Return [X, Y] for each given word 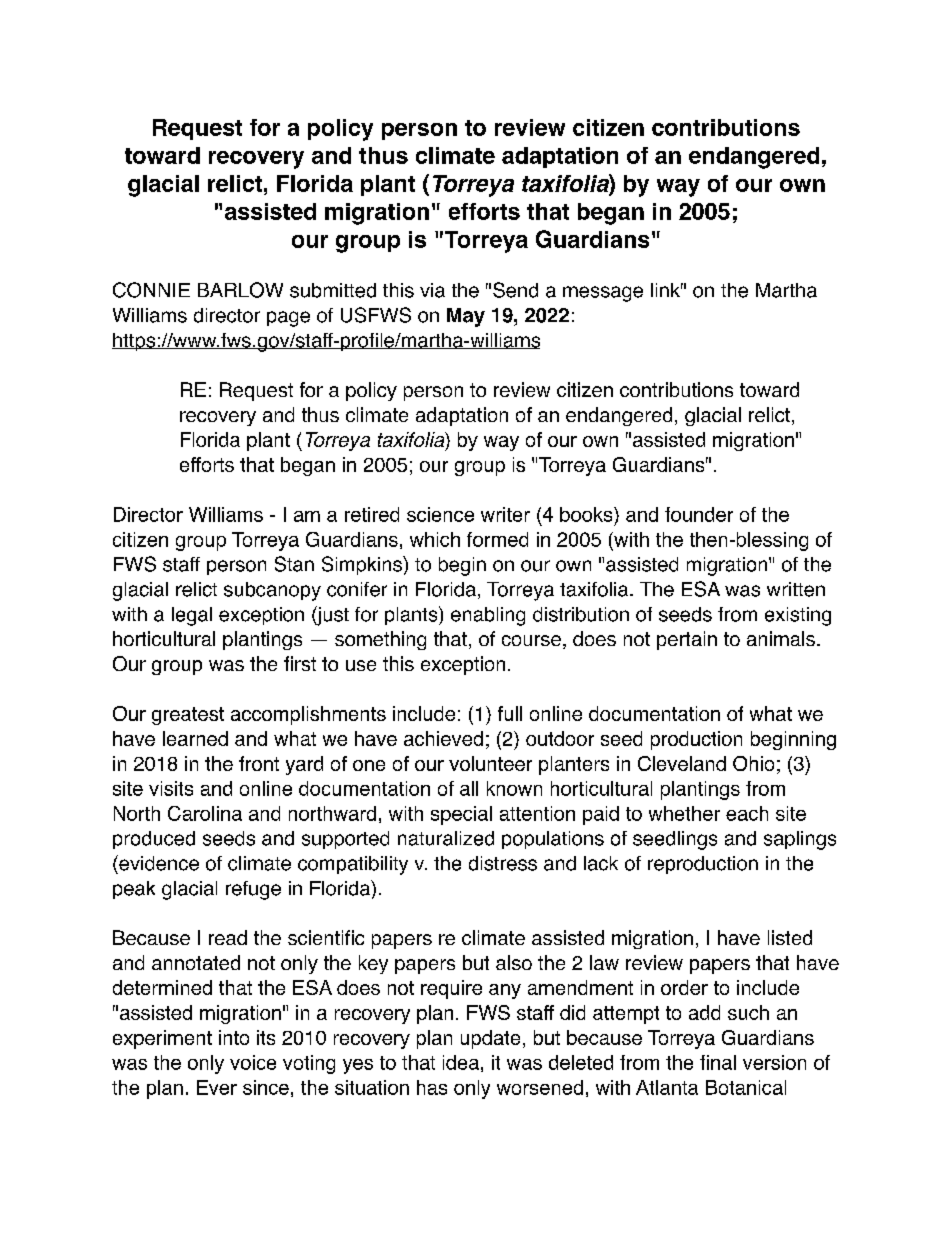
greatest [188, 716]
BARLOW [240, 290]
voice [253, 1062]
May [466, 317]
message [603, 294]
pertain [687, 640]
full [510, 713]
